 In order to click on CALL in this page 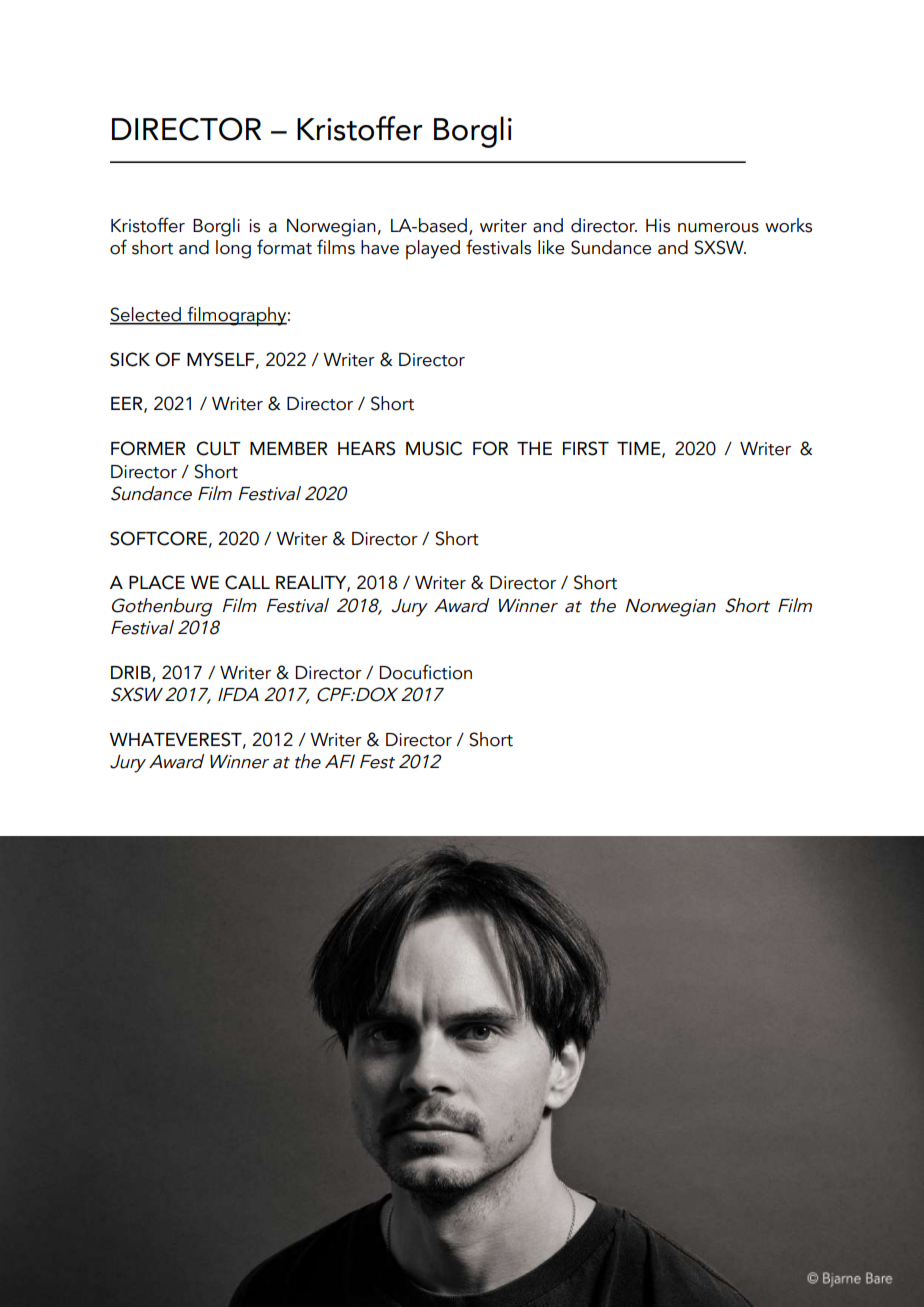, I will do `click(247, 582)`.
